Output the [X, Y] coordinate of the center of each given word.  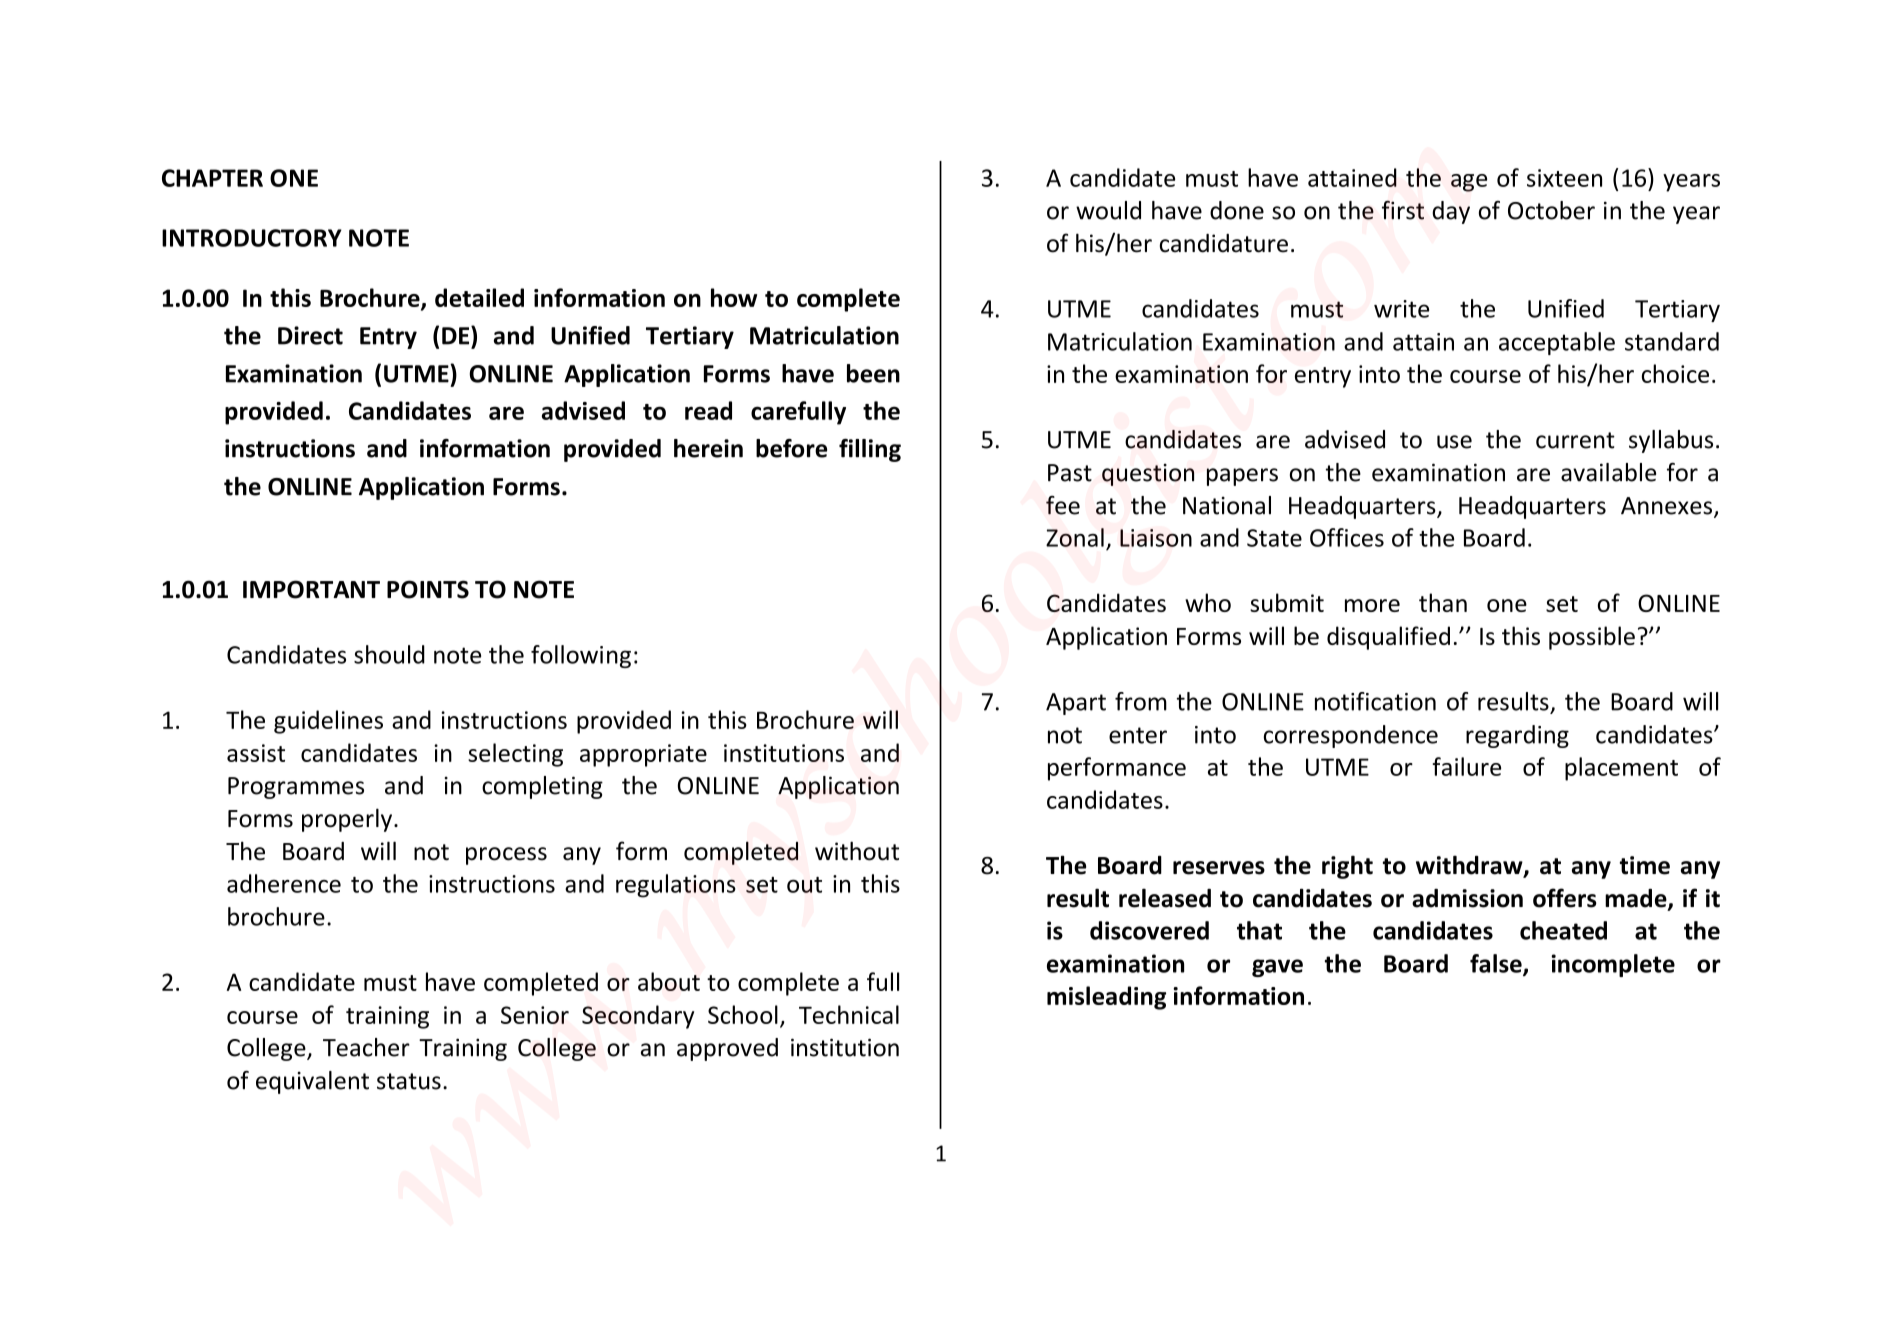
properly [348, 820]
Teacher [366, 1047]
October [1551, 210]
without [857, 851]
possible [1592, 638]
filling [870, 450]
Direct [310, 335]
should [389, 654]
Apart [1076, 704]
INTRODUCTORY [252, 238]
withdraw [1470, 866]
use [1454, 442]
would [1108, 210]
